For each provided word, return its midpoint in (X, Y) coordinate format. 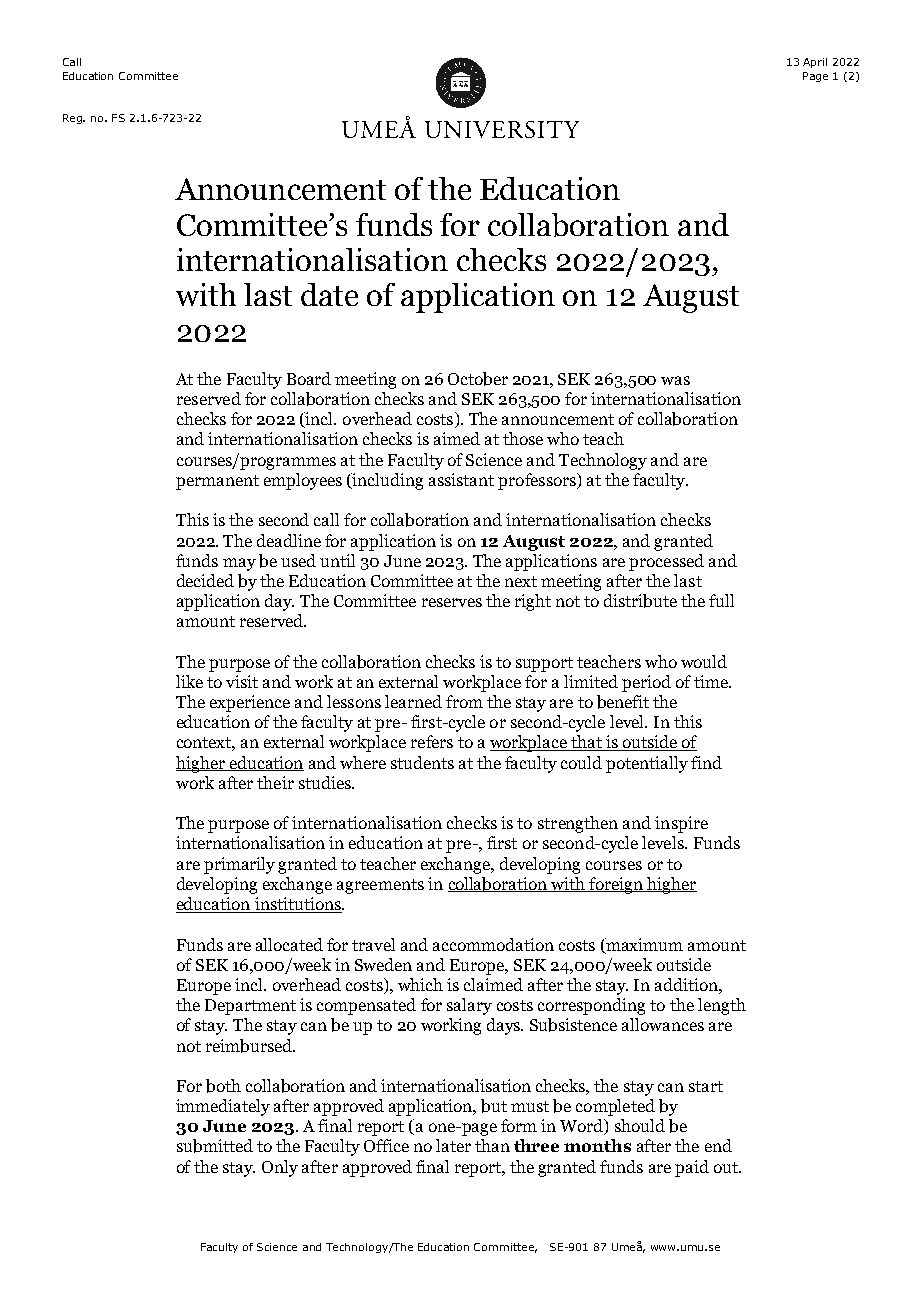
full (721, 600)
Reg (73, 119)
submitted (215, 1146)
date (329, 294)
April (815, 63)
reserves (452, 602)
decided (205, 580)
